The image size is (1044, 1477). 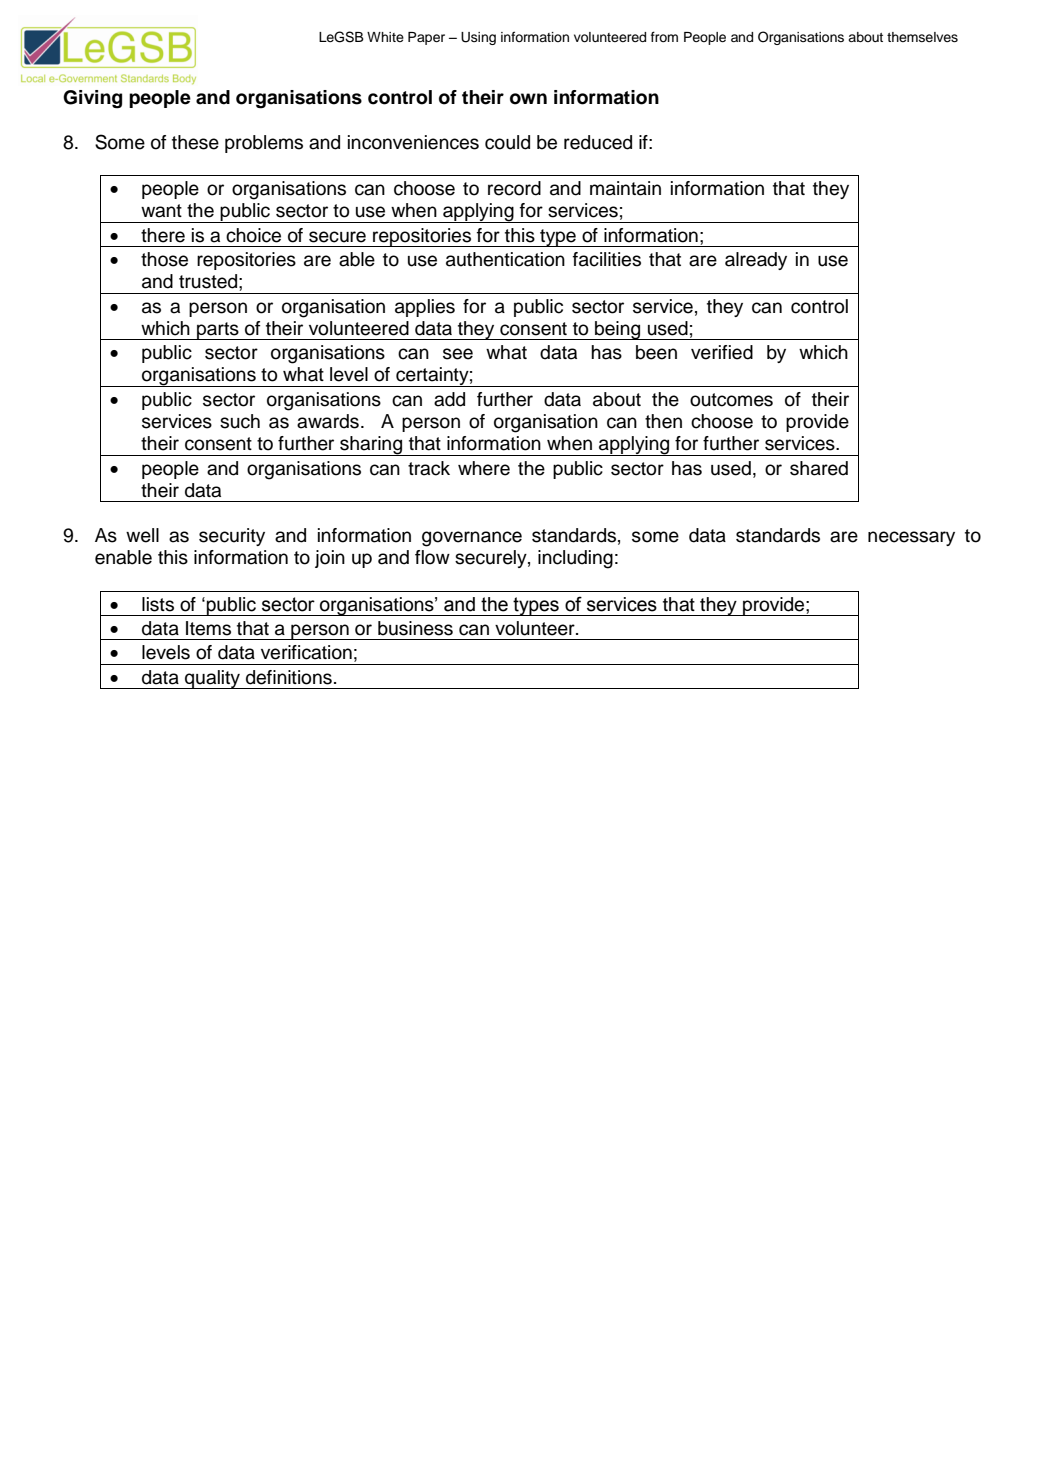 I want to click on where, so click(x=484, y=468).
